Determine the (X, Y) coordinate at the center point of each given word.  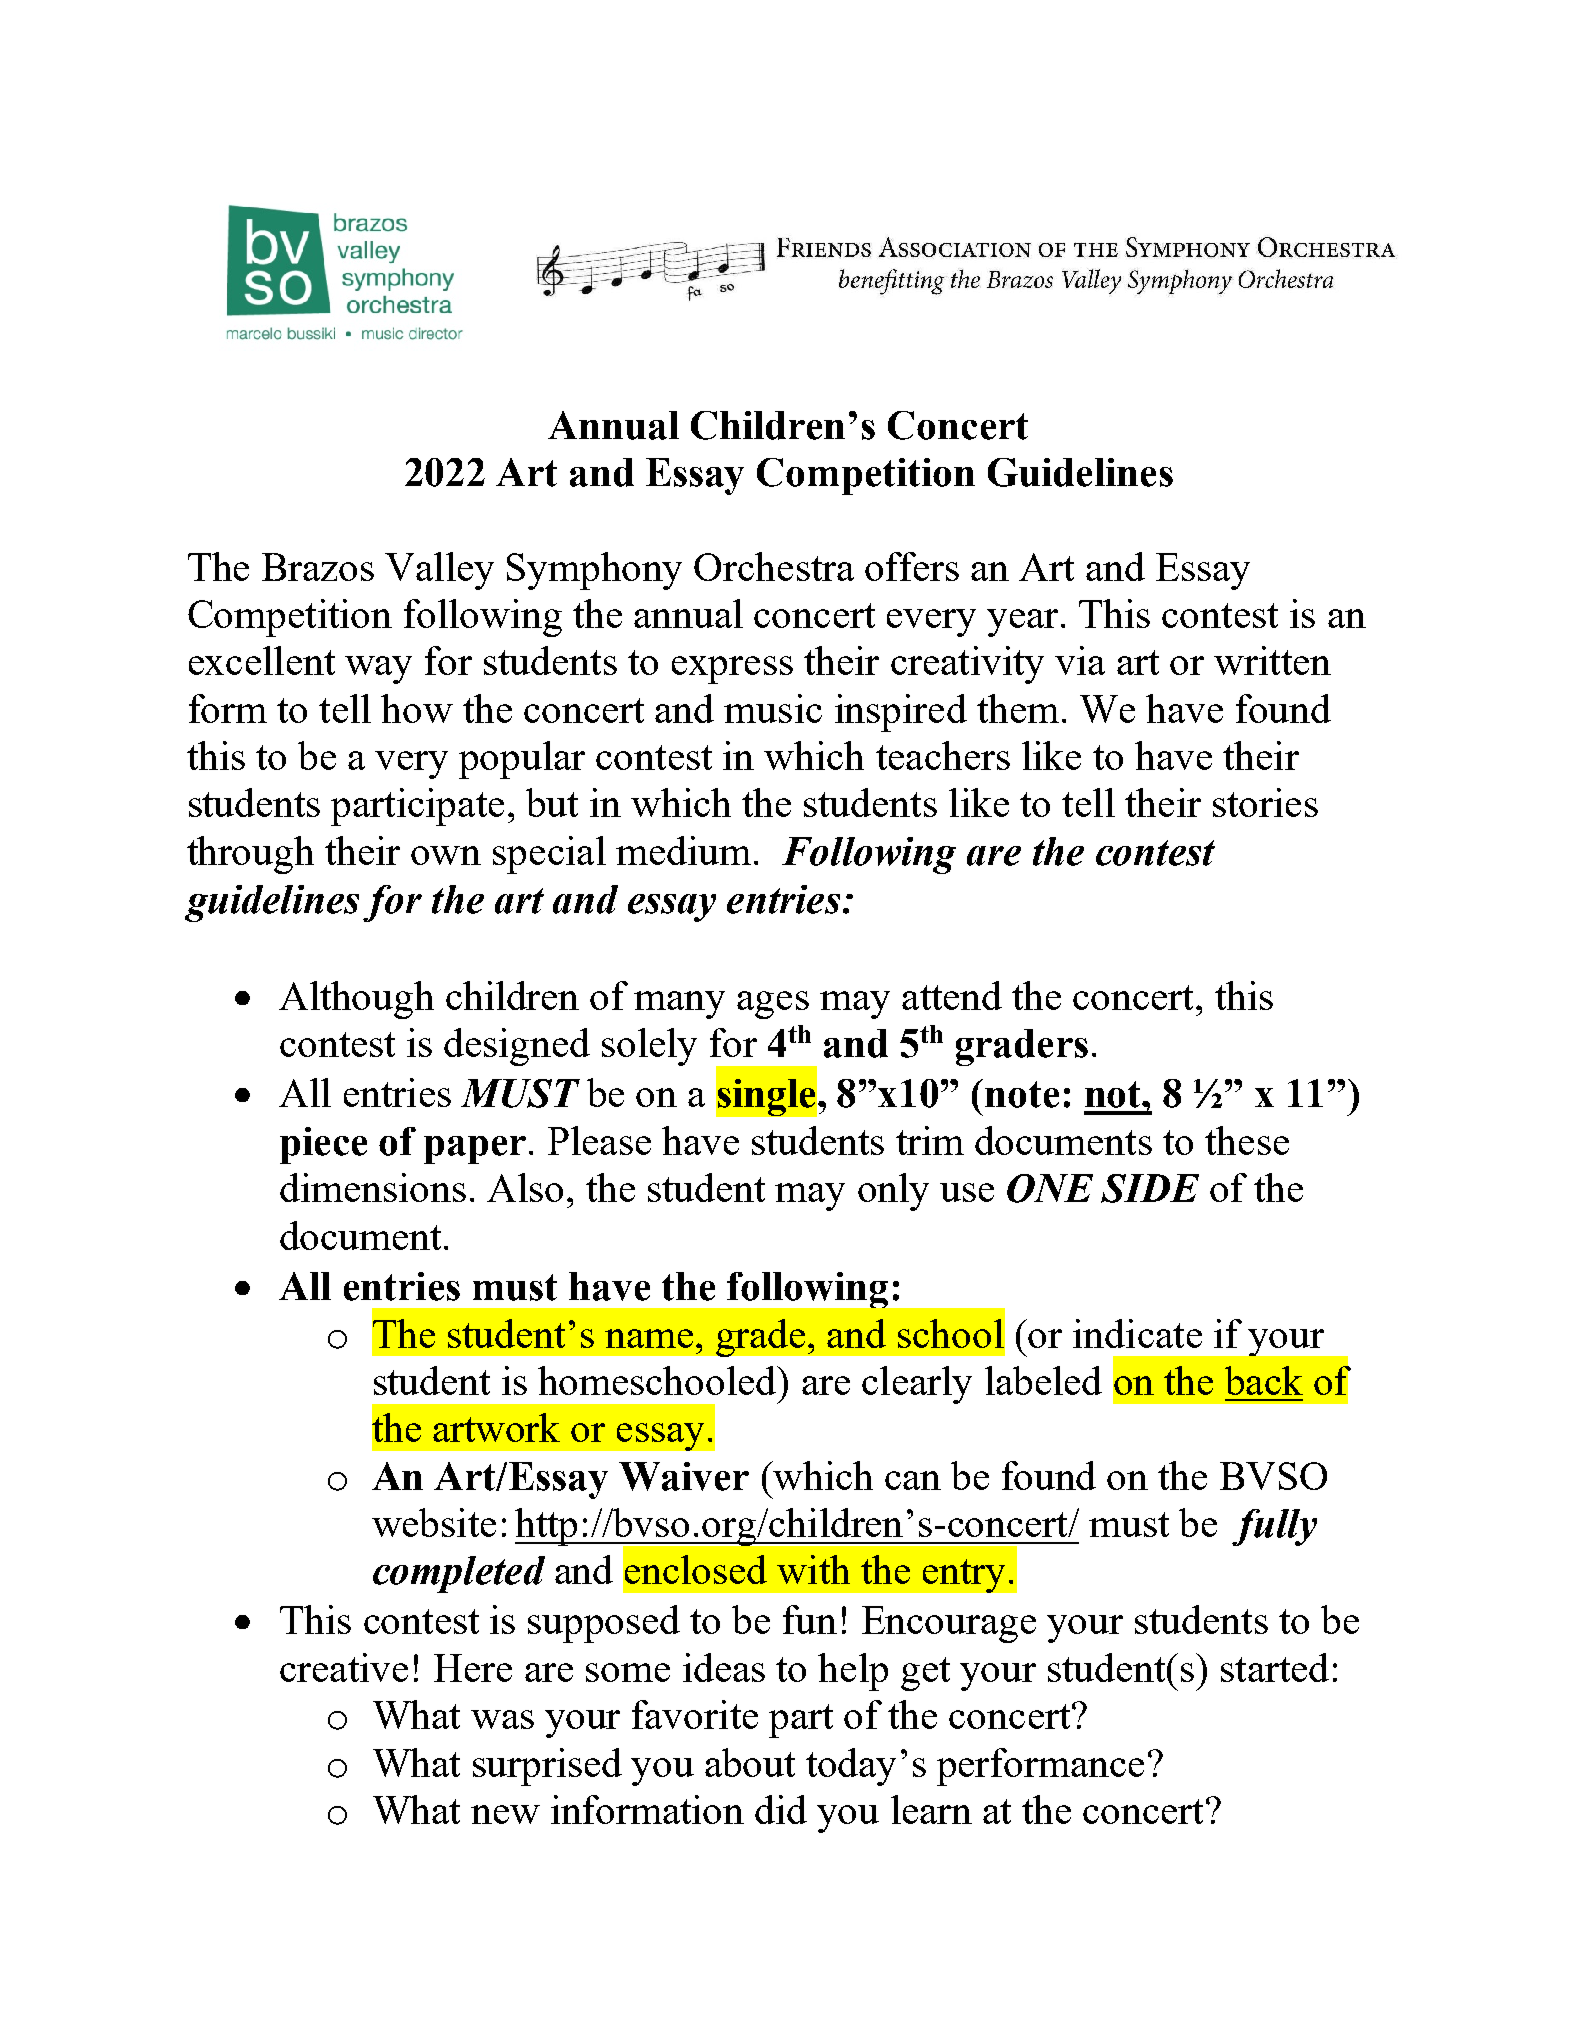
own (446, 855)
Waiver (684, 1476)
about (750, 1762)
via (1080, 660)
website (434, 1522)
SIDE (1150, 1188)
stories (1265, 802)
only (893, 1192)
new (505, 1814)
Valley (439, 571)
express (732, 670)
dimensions (373, 1187)
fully (1274, 1527)
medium (683, 850)
